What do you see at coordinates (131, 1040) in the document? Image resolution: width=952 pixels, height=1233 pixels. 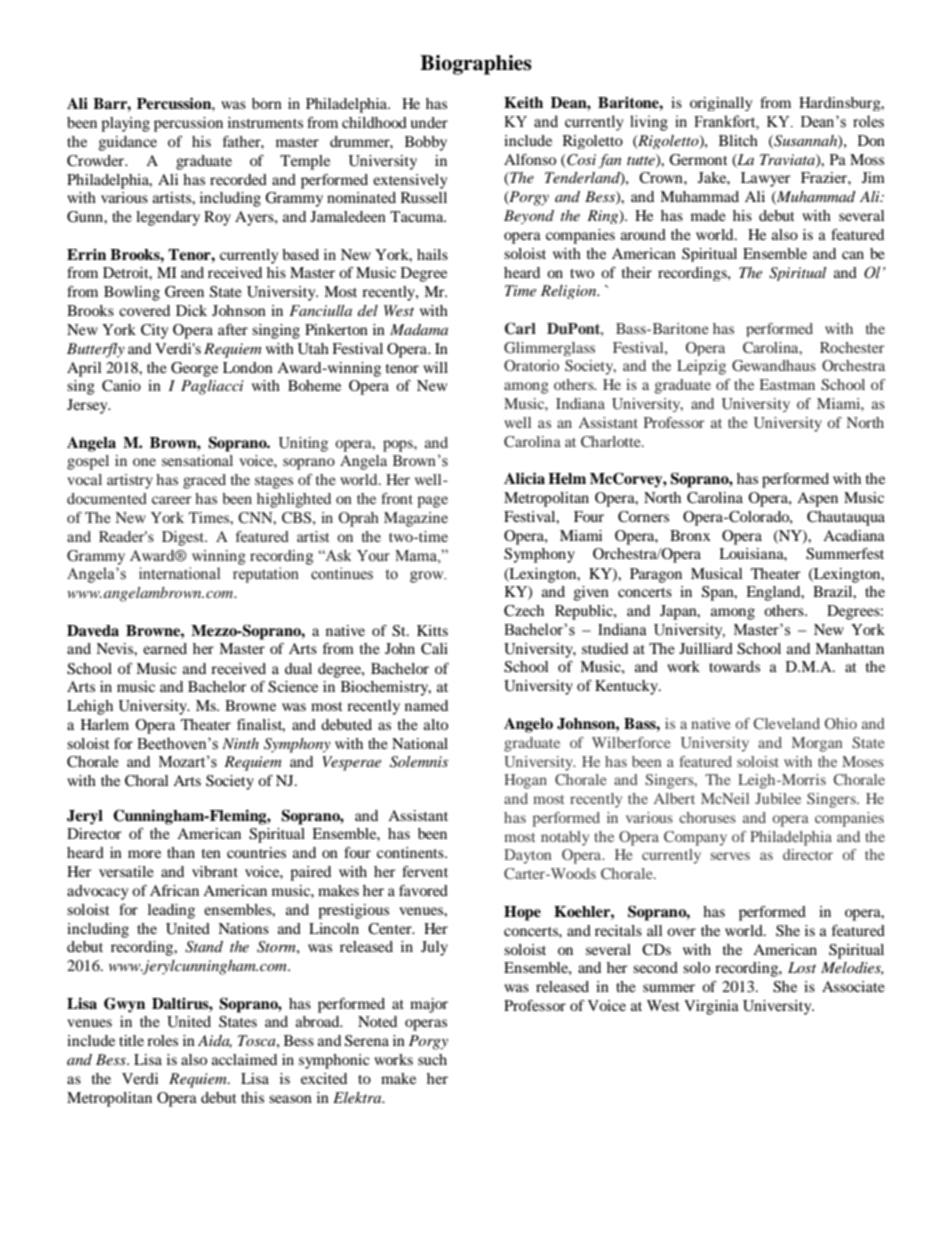 I see `title` at bounding box center [131, 1040].
